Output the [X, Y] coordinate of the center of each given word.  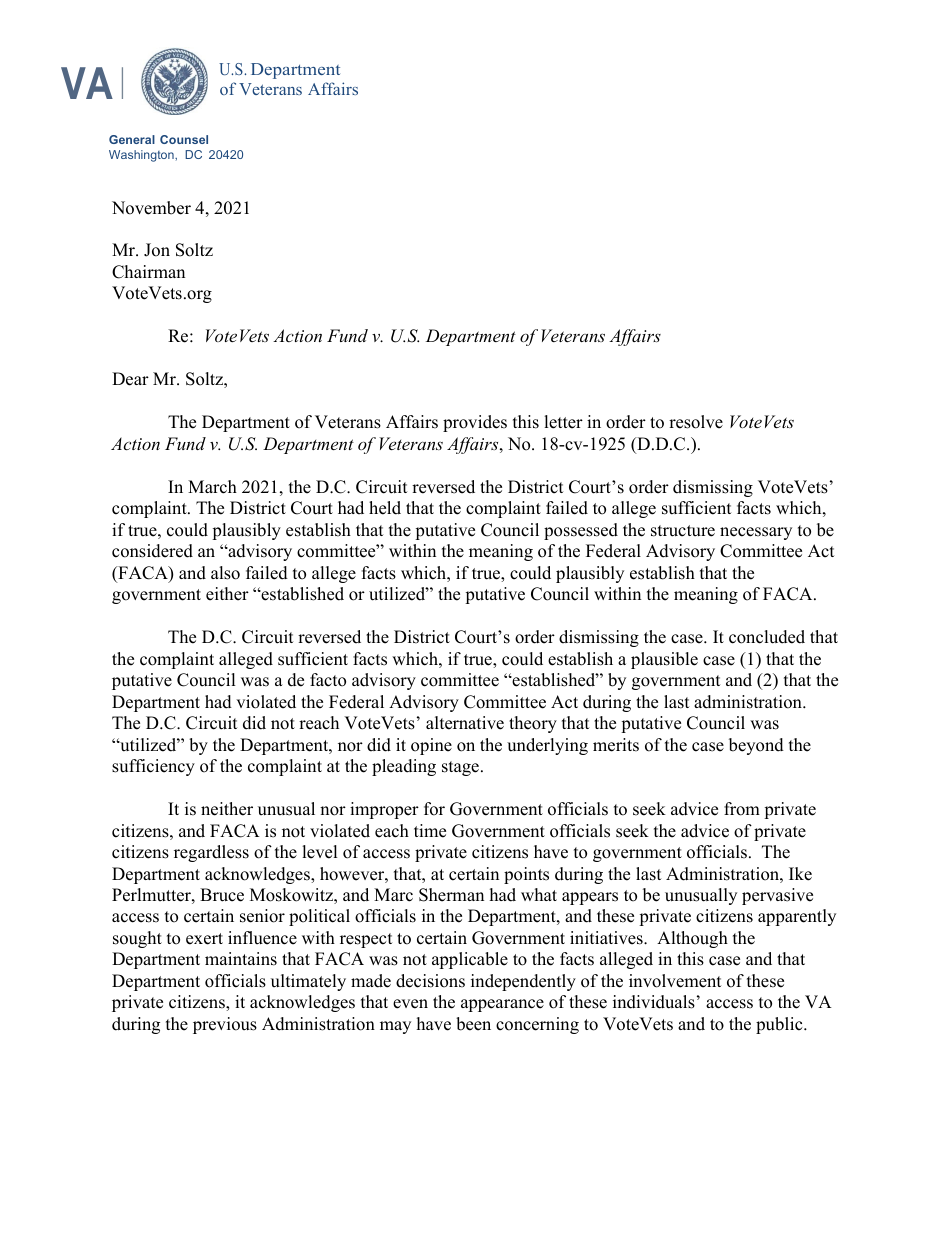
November [151, 208]
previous [225, 1025]
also [225, 573]
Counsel [184, 139]
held [385, 508]
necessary [756, 533]
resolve [696, 422]
